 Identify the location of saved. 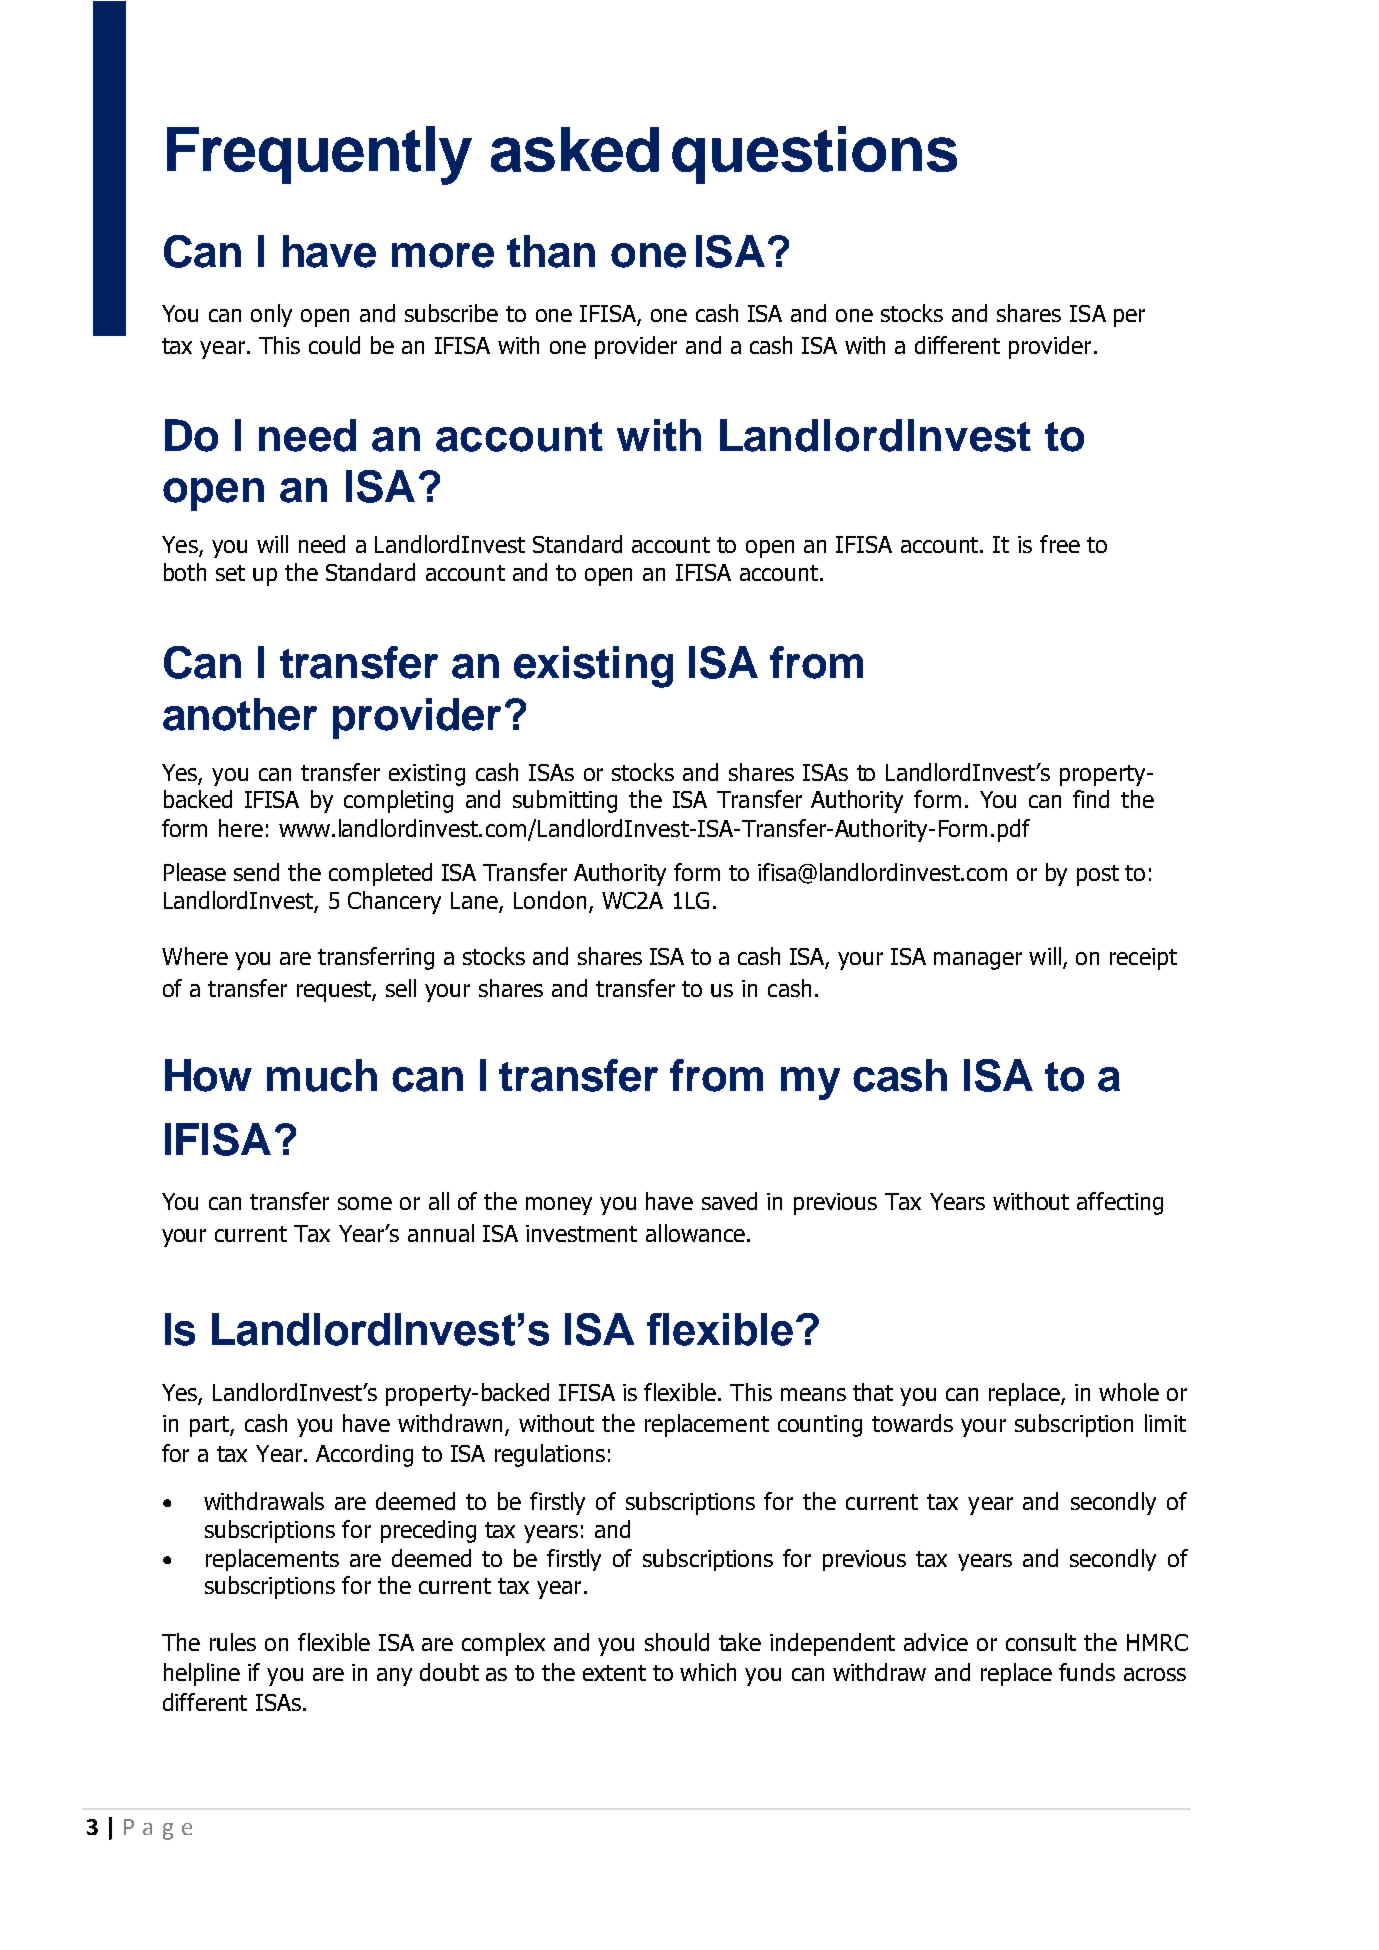
(729, 1201).
